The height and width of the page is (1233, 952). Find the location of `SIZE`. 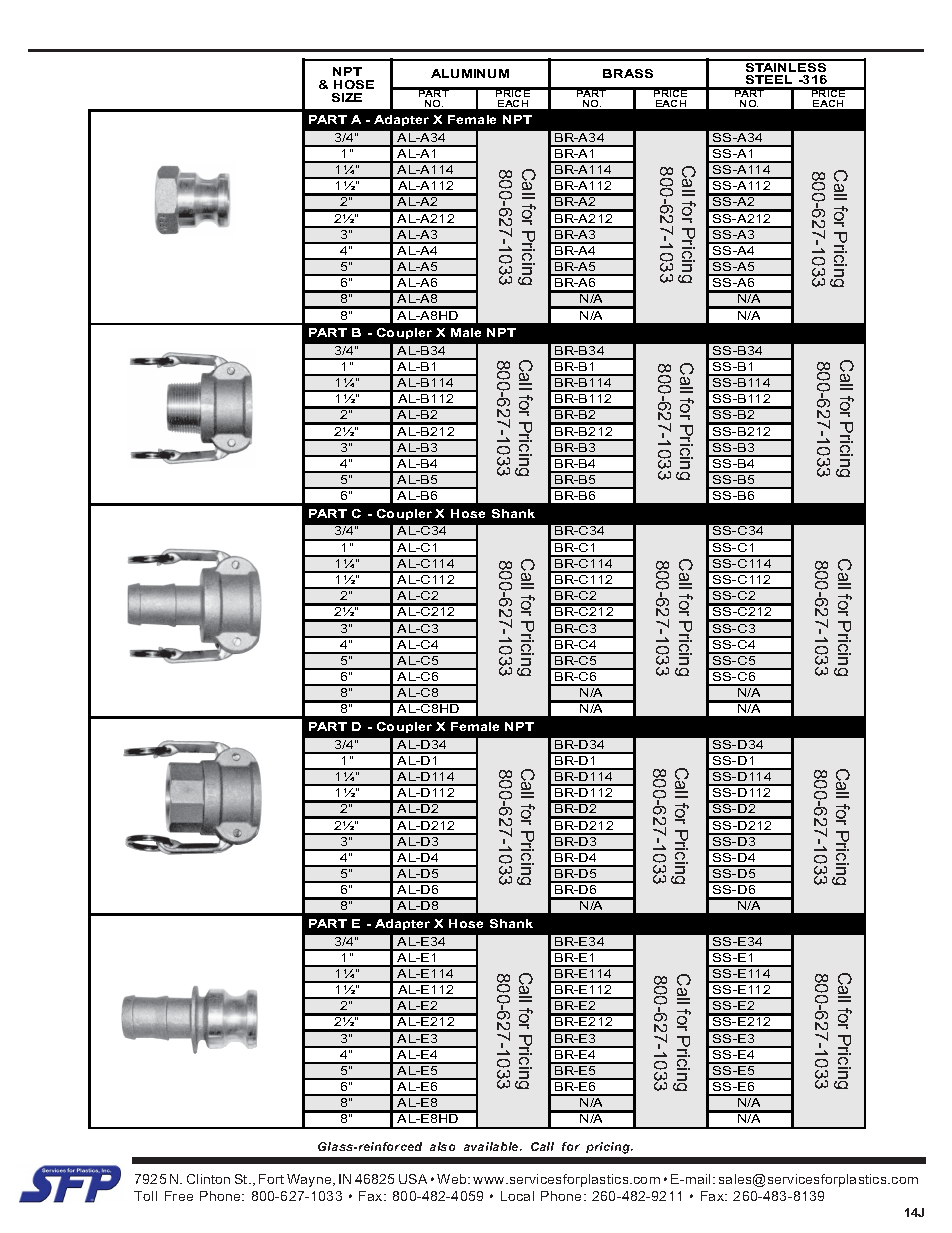

SIZE is located at coordinates (347, 97).
